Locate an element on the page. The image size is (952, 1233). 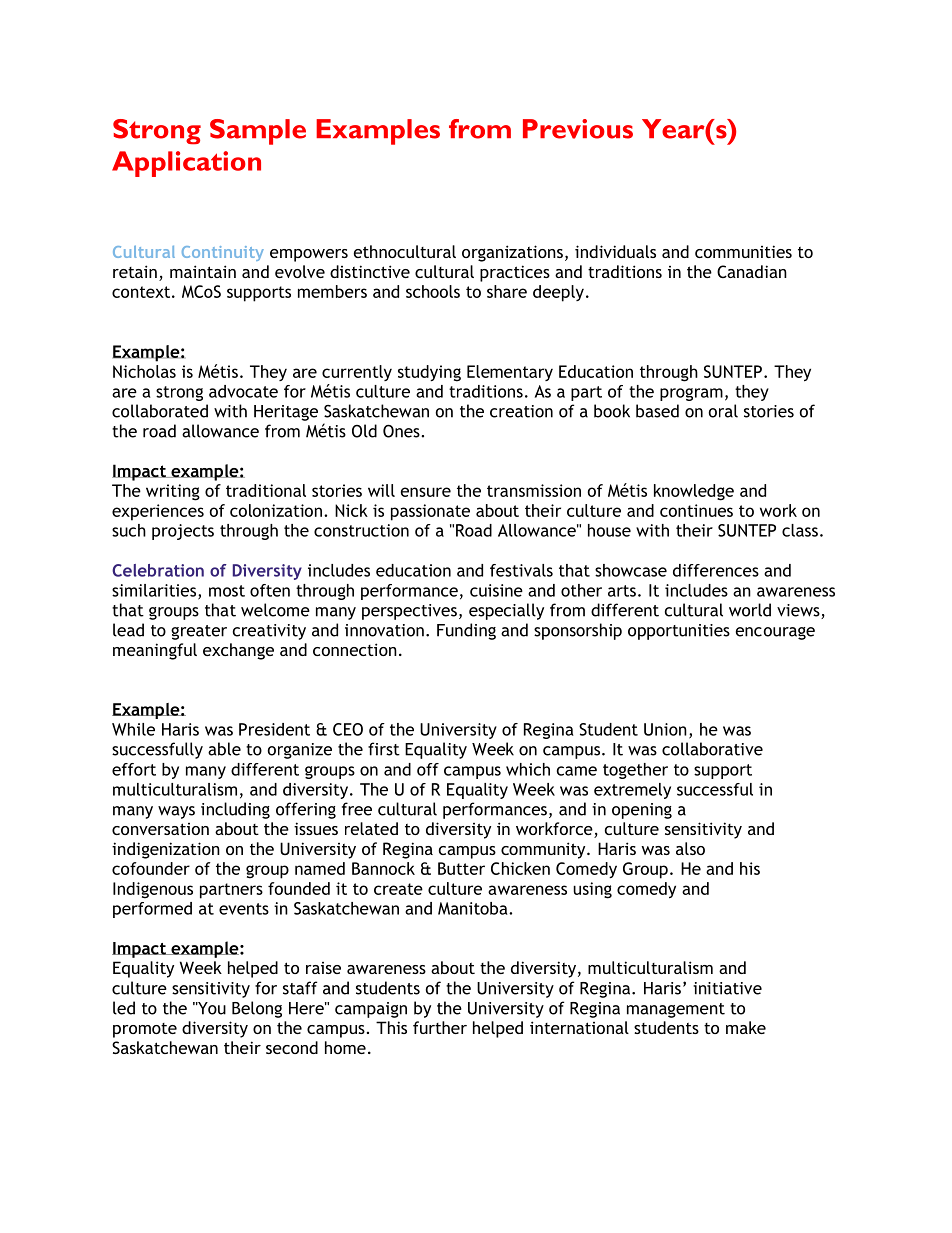
cuisine is located at coordinates (496, 590).
